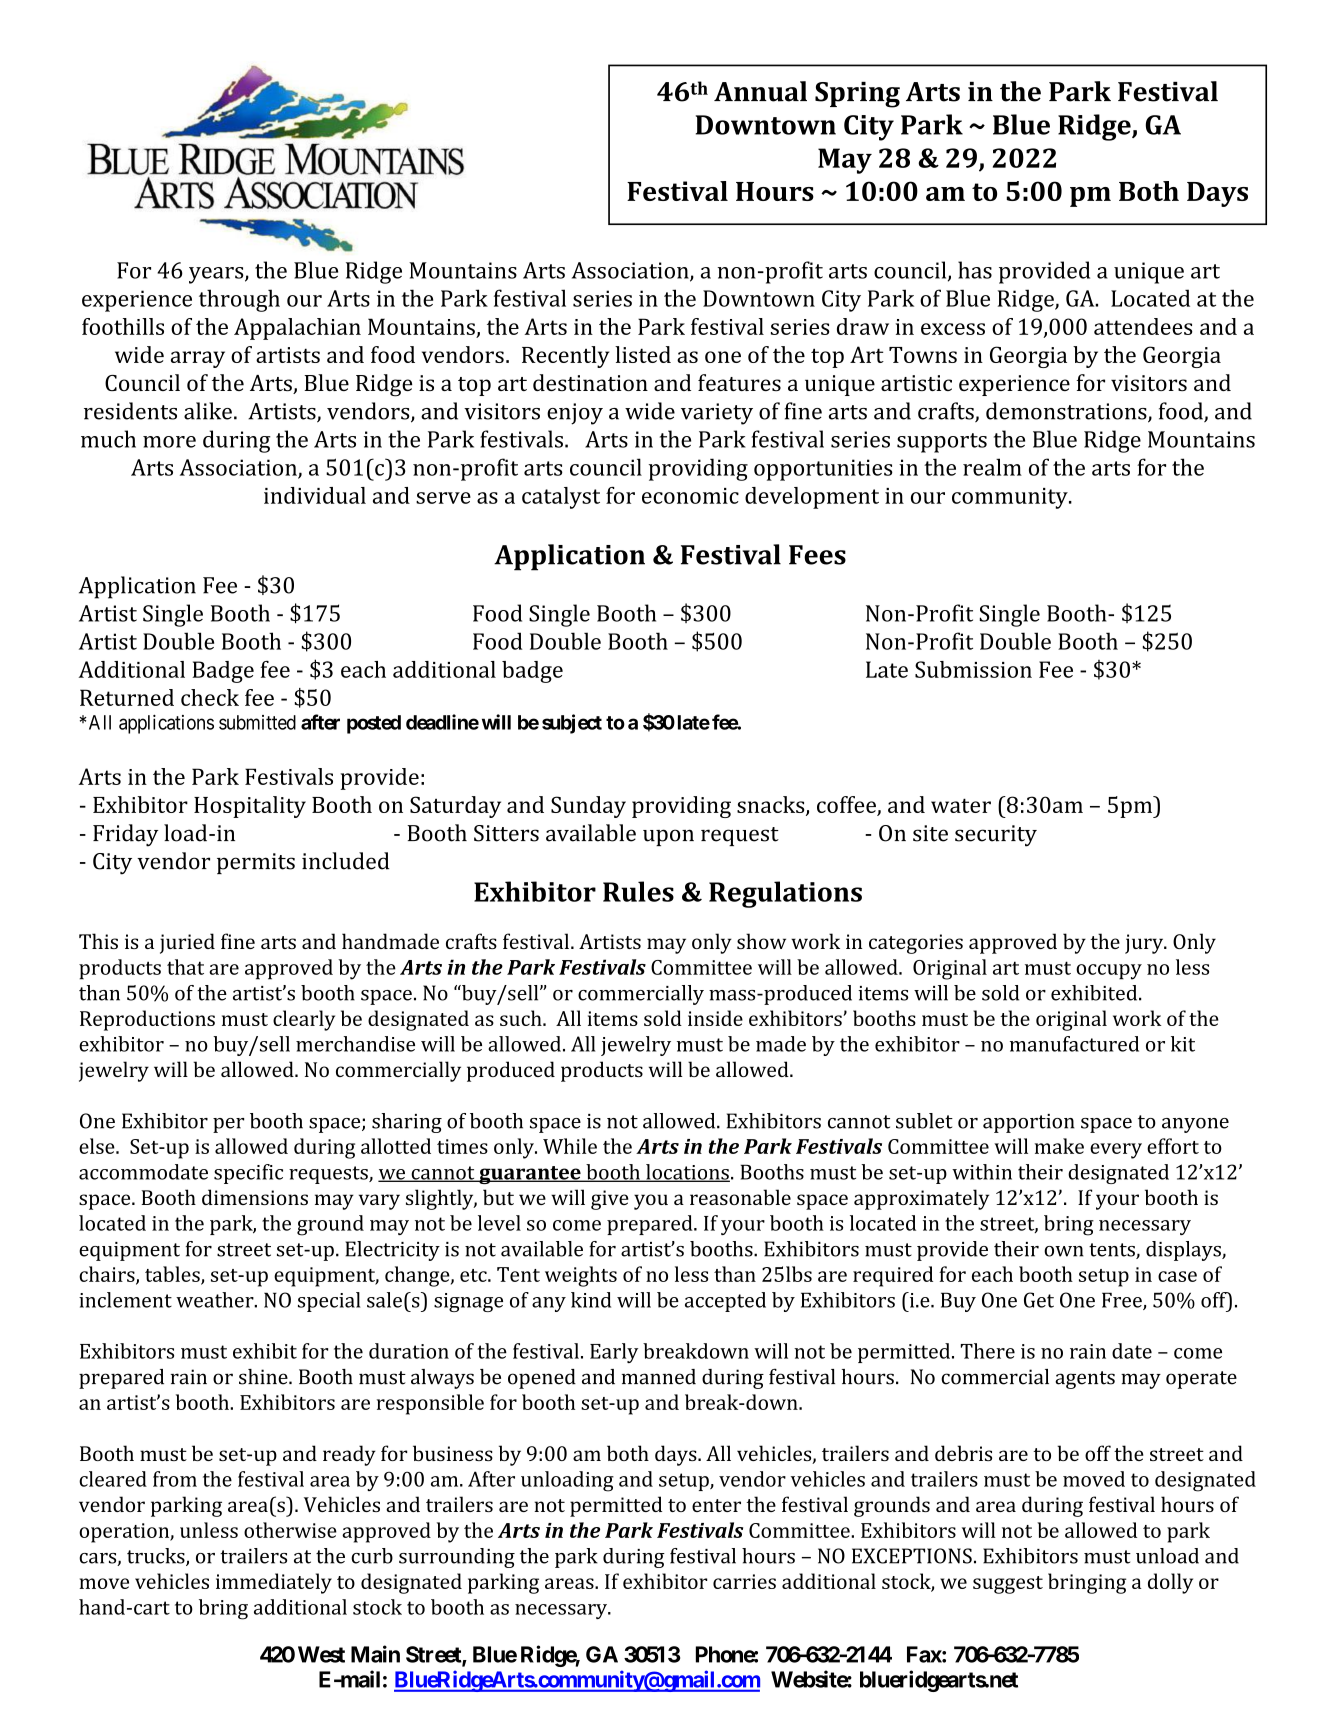 This screenshot has width=1336, height=1729. I want to click on immediately, so click(274, 1583).
